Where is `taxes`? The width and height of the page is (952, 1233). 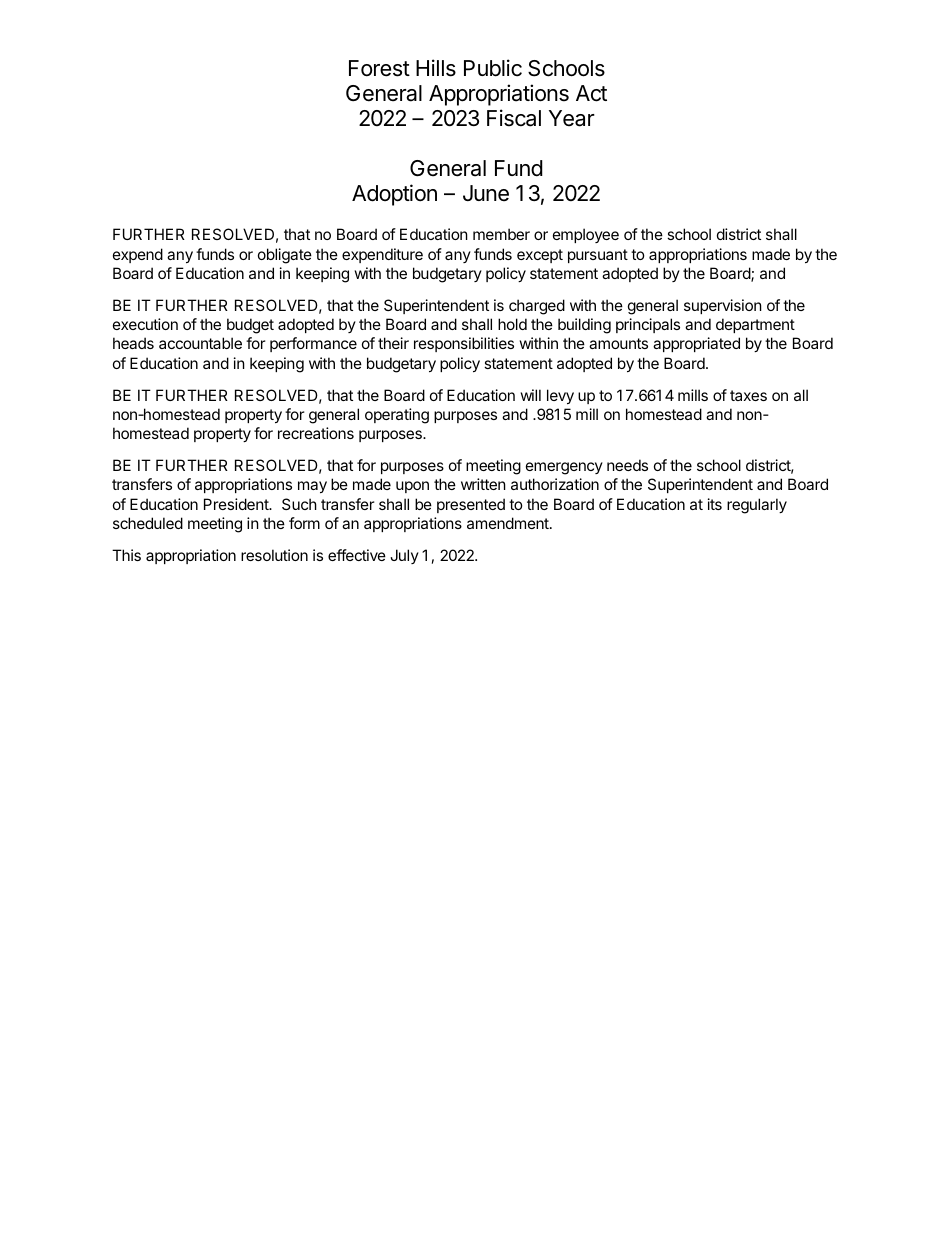 taxes is located at coordinates (748, 395).
